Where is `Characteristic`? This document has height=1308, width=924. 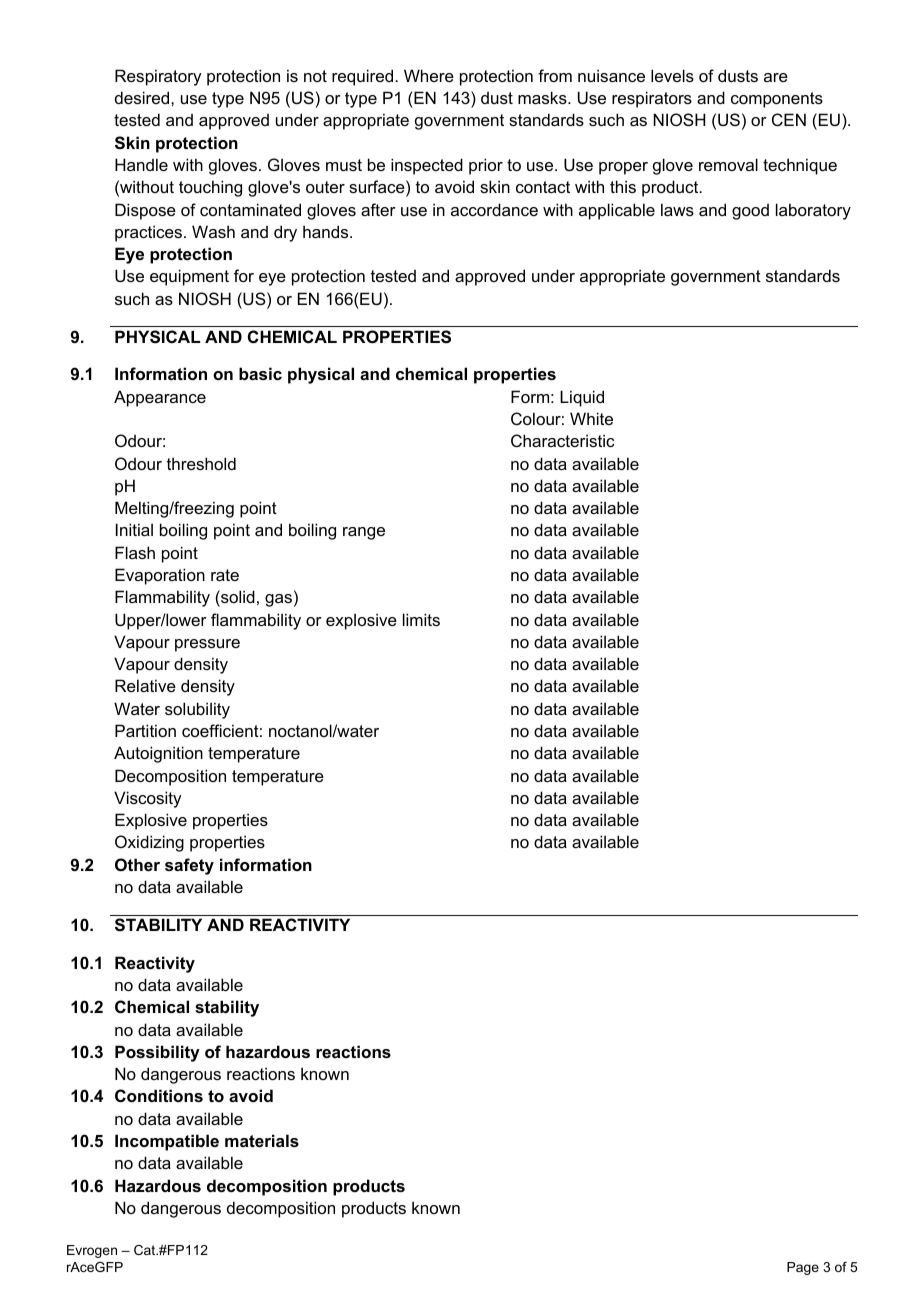 Characteristic is located at coordinates (563, 440).
